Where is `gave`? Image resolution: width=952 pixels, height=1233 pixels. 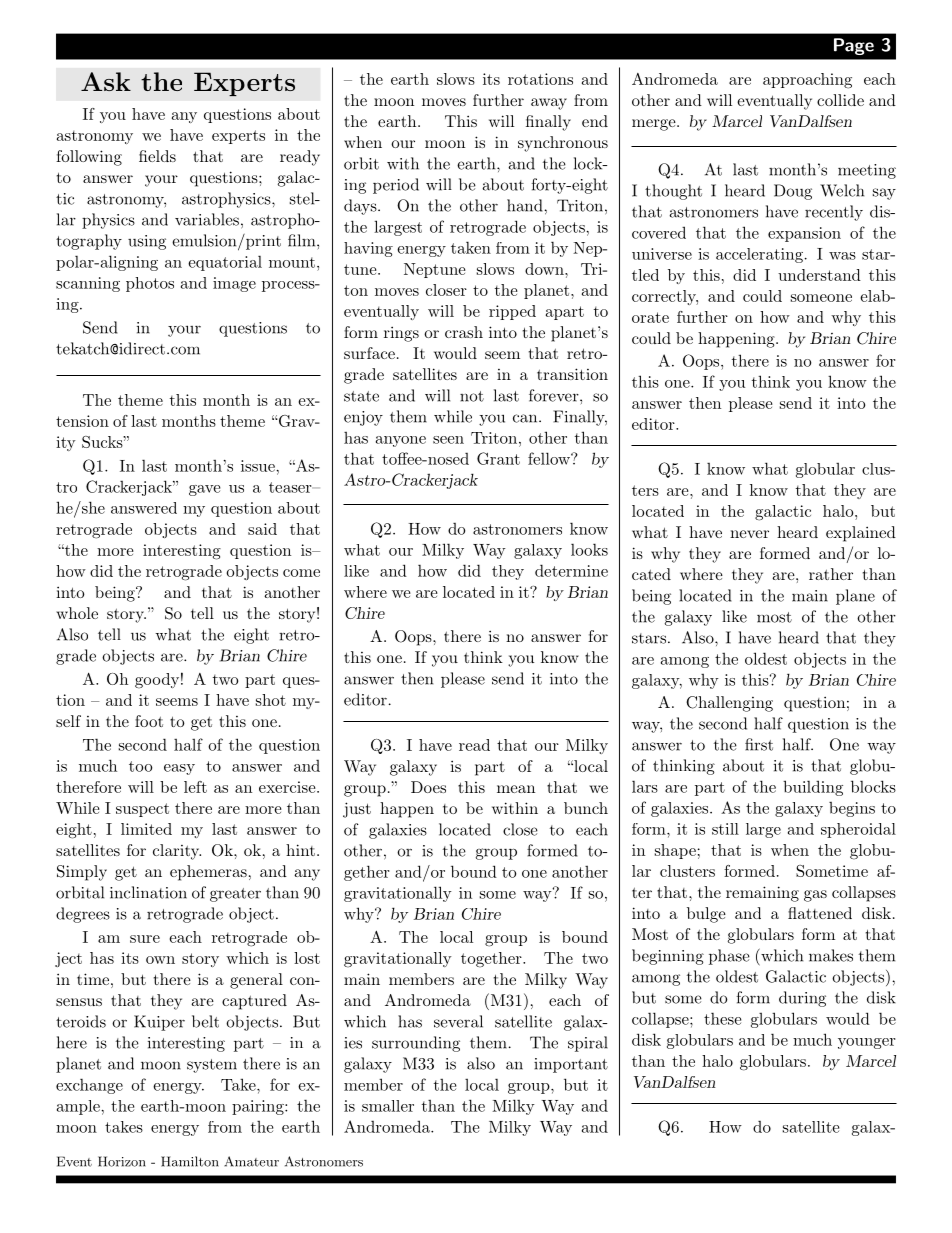
gave is located at coordinates (204, 490).
